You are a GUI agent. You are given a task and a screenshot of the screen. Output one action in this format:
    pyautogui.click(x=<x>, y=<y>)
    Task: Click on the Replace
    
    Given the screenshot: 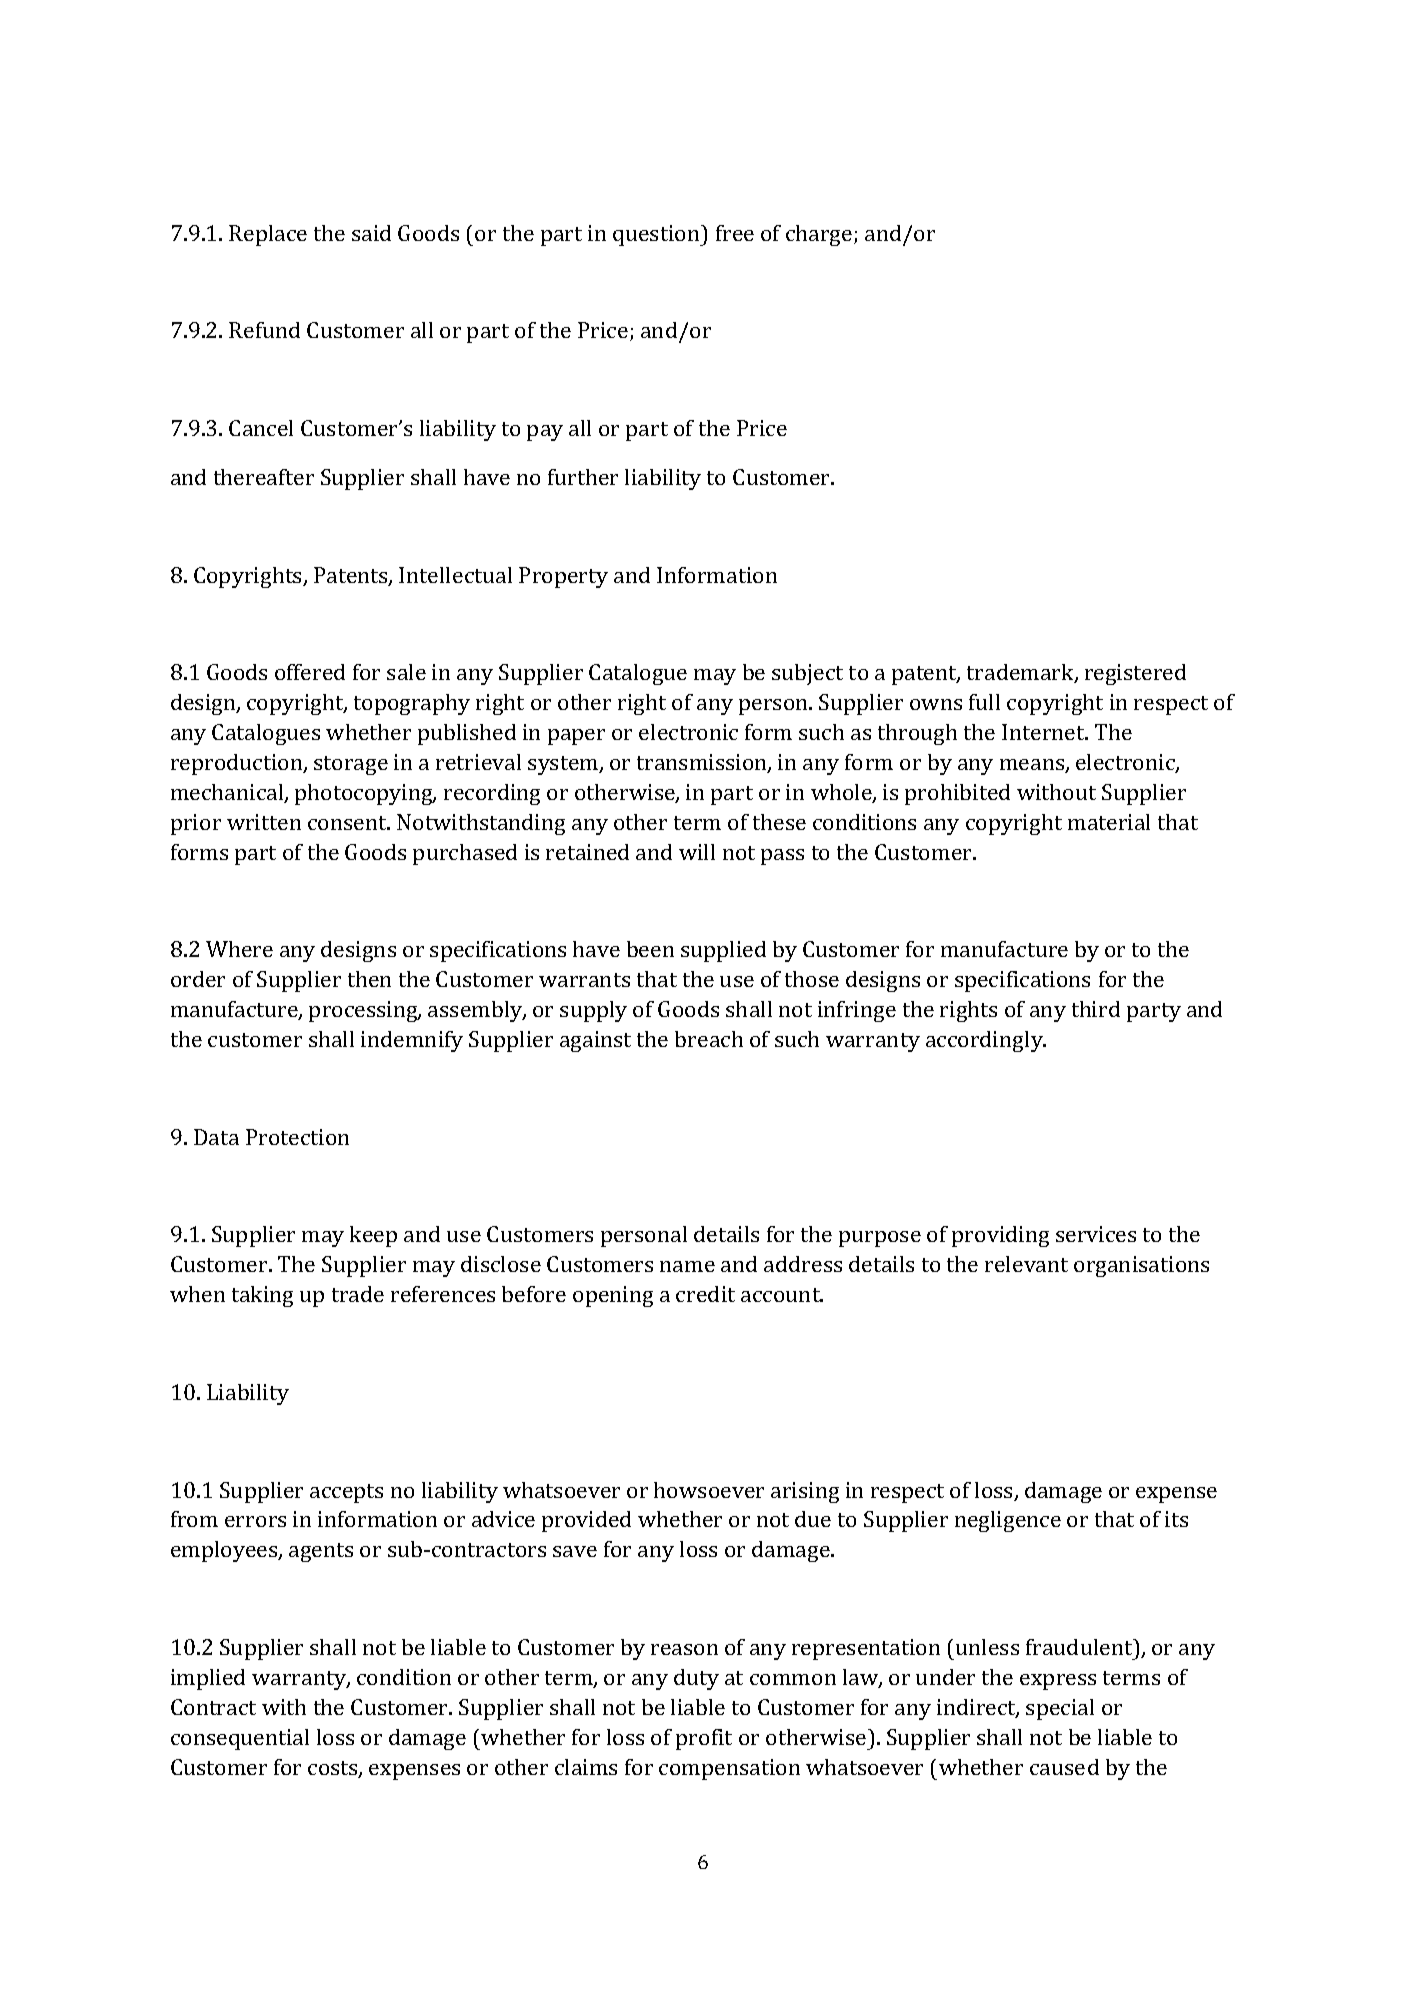 What is the action you would take?
    pyautogui.click(x=268, y=235)
